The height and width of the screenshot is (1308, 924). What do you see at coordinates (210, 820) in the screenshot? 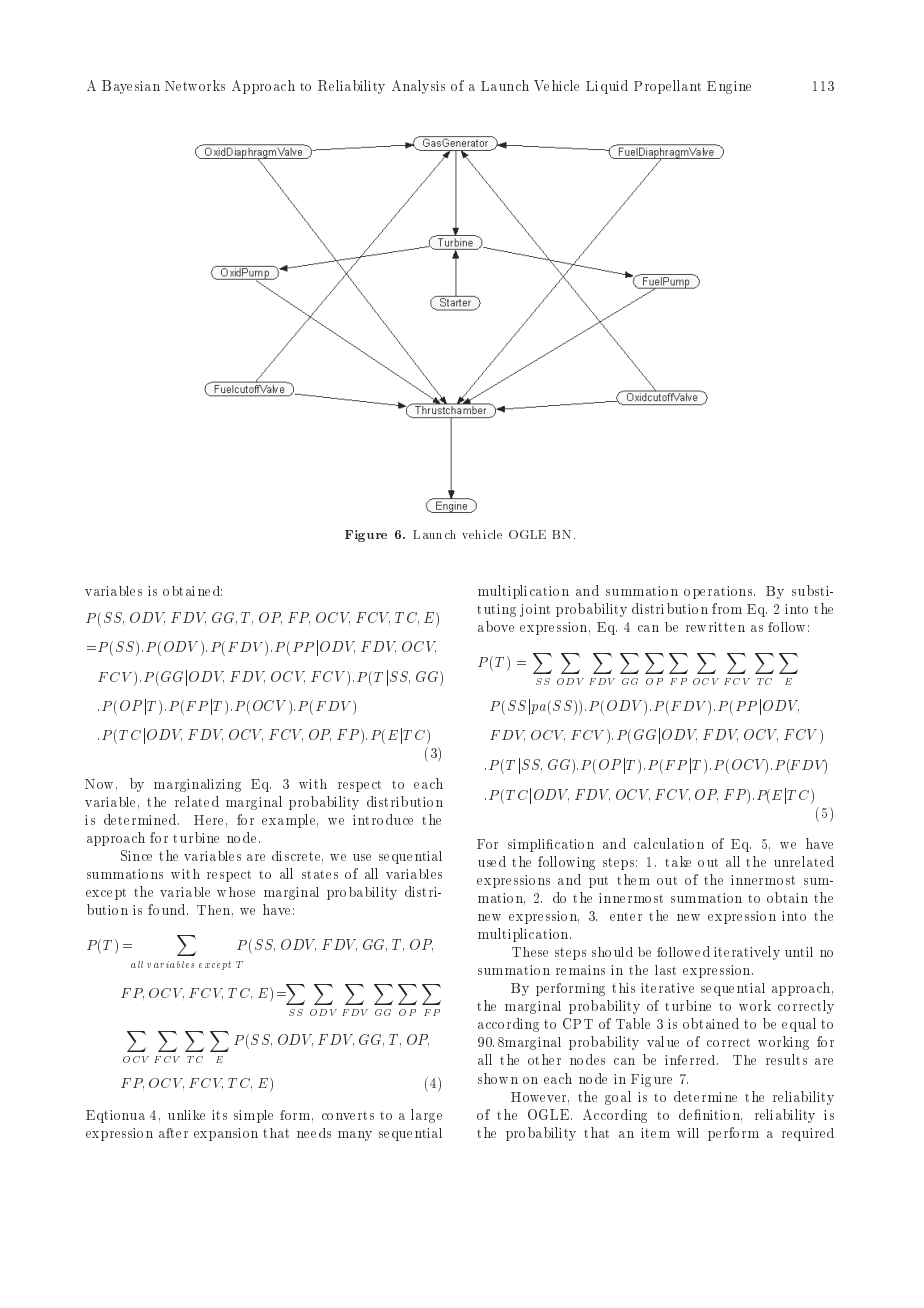
I see `Here` at bounding box center [210, 820].
